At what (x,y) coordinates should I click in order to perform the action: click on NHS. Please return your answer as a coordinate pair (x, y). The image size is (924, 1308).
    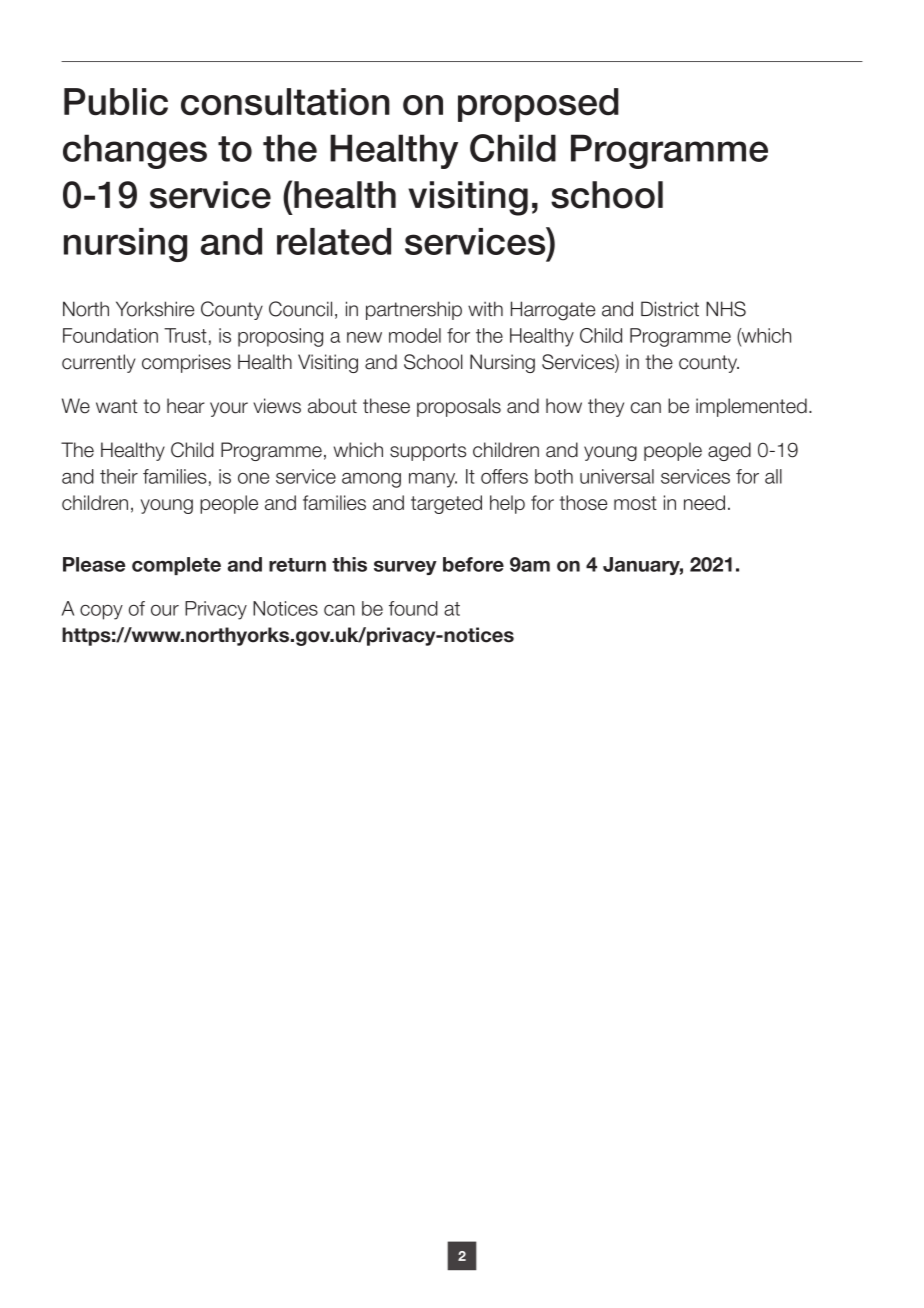
    Looking at the image, I should click on (726, 309).
